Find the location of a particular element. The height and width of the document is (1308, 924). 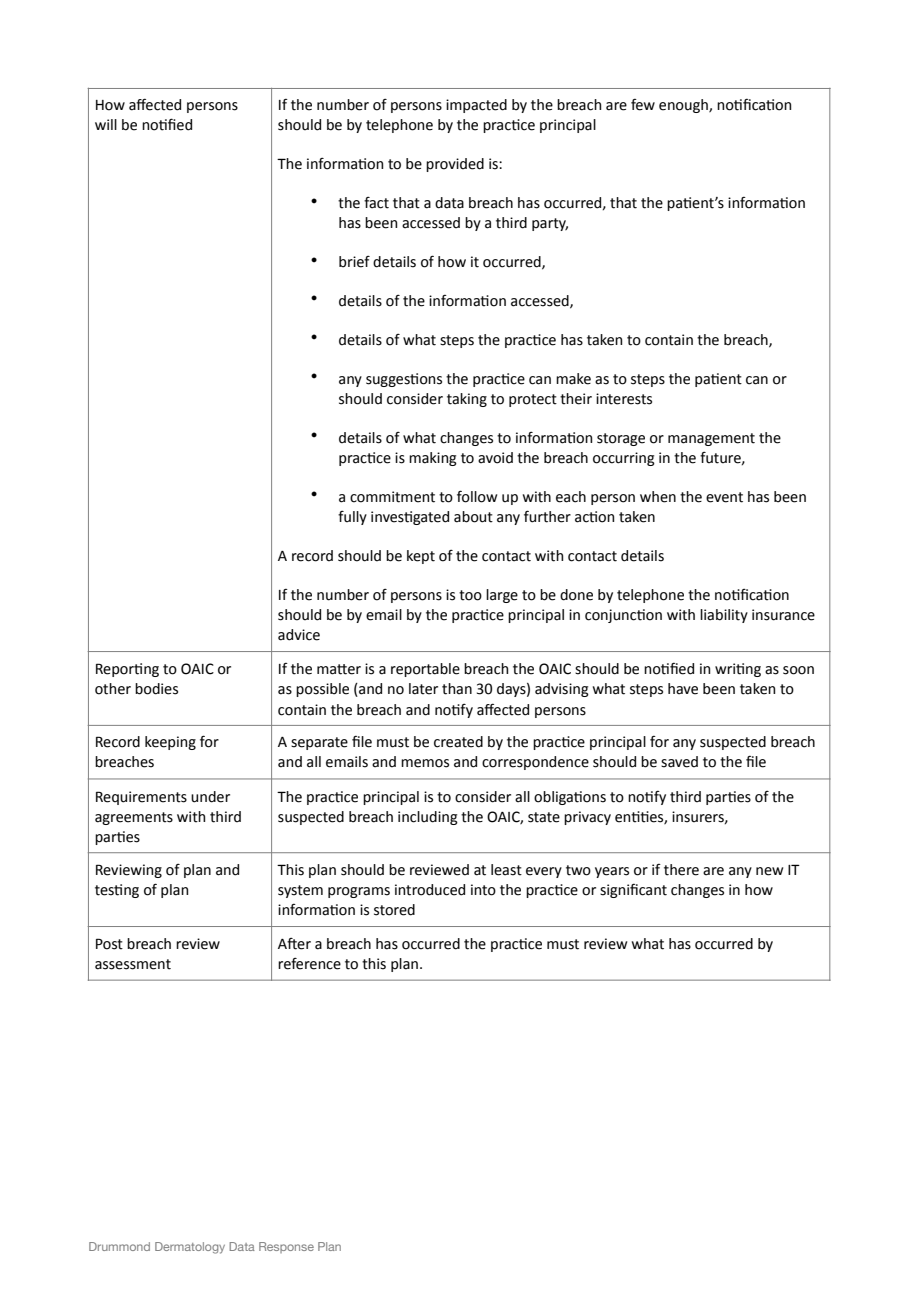

introduced is located at coordinates (430, 890).
